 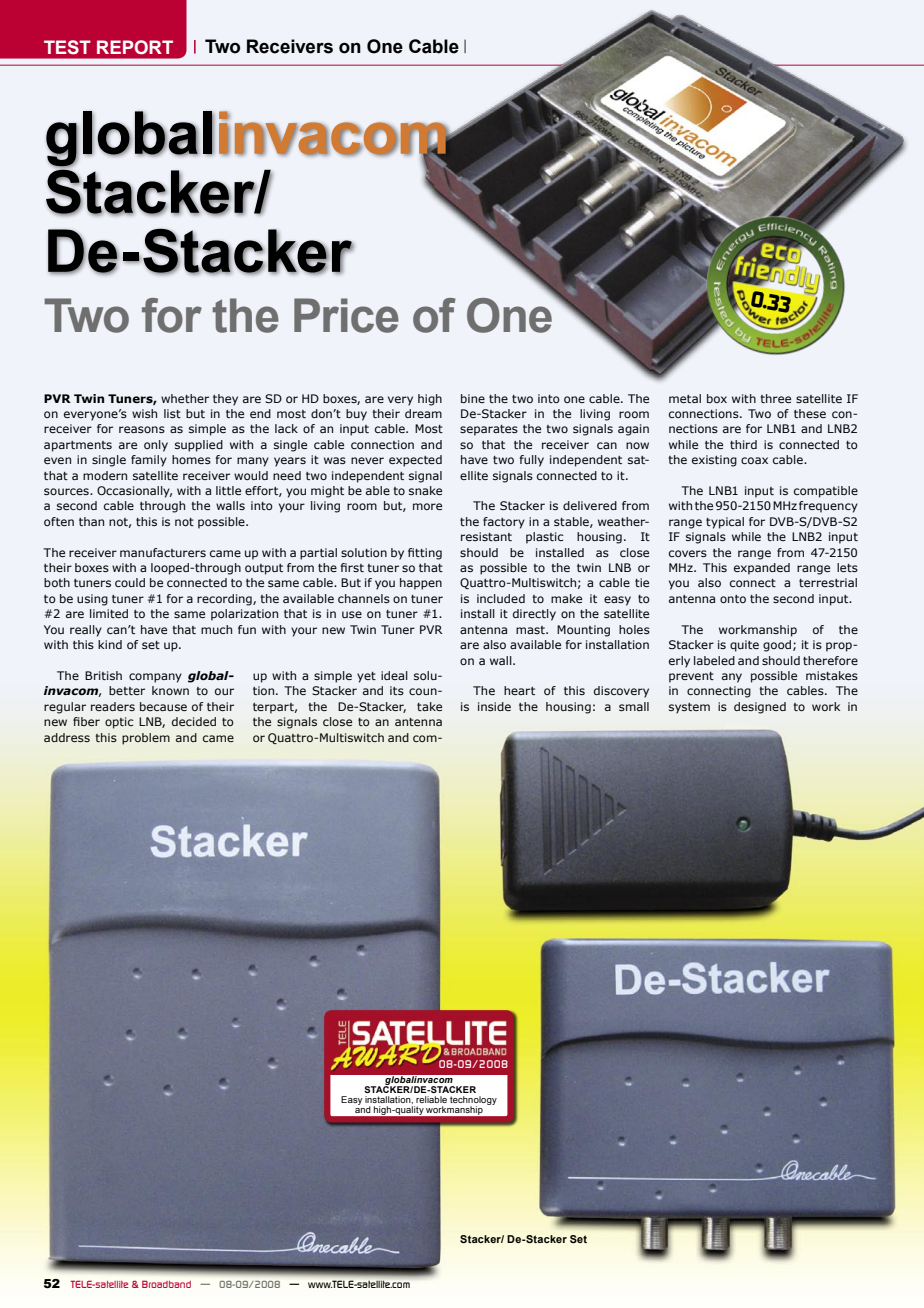 What do you see at coordinates (166, 1284) in the image?
I see `Broadband` at bounding box center [166, 1284].
